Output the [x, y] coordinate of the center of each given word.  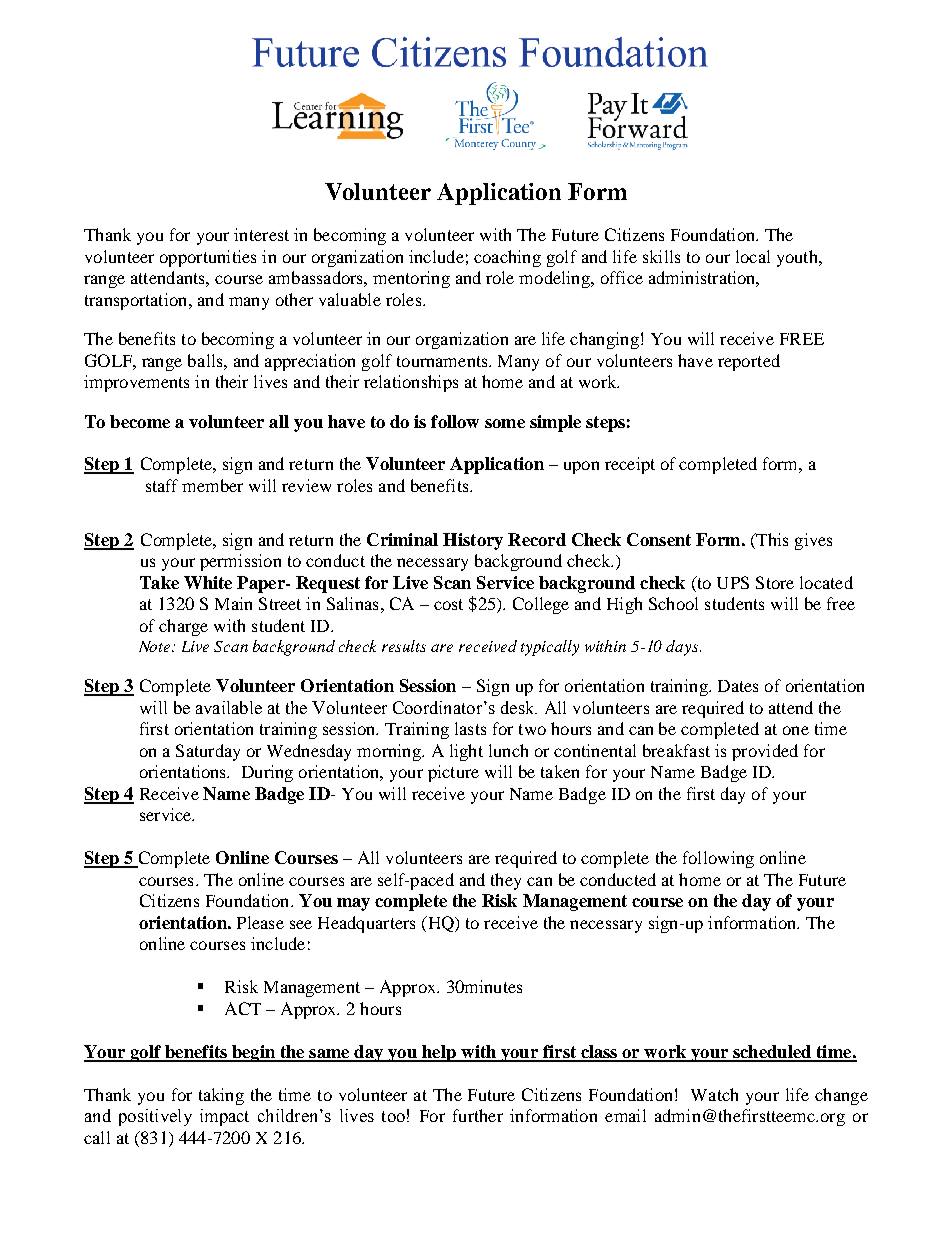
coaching [507, 258]
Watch [714, 1094]
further [478, 1115]
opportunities [208, 258]
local [753, 256]
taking [221, 1096]
